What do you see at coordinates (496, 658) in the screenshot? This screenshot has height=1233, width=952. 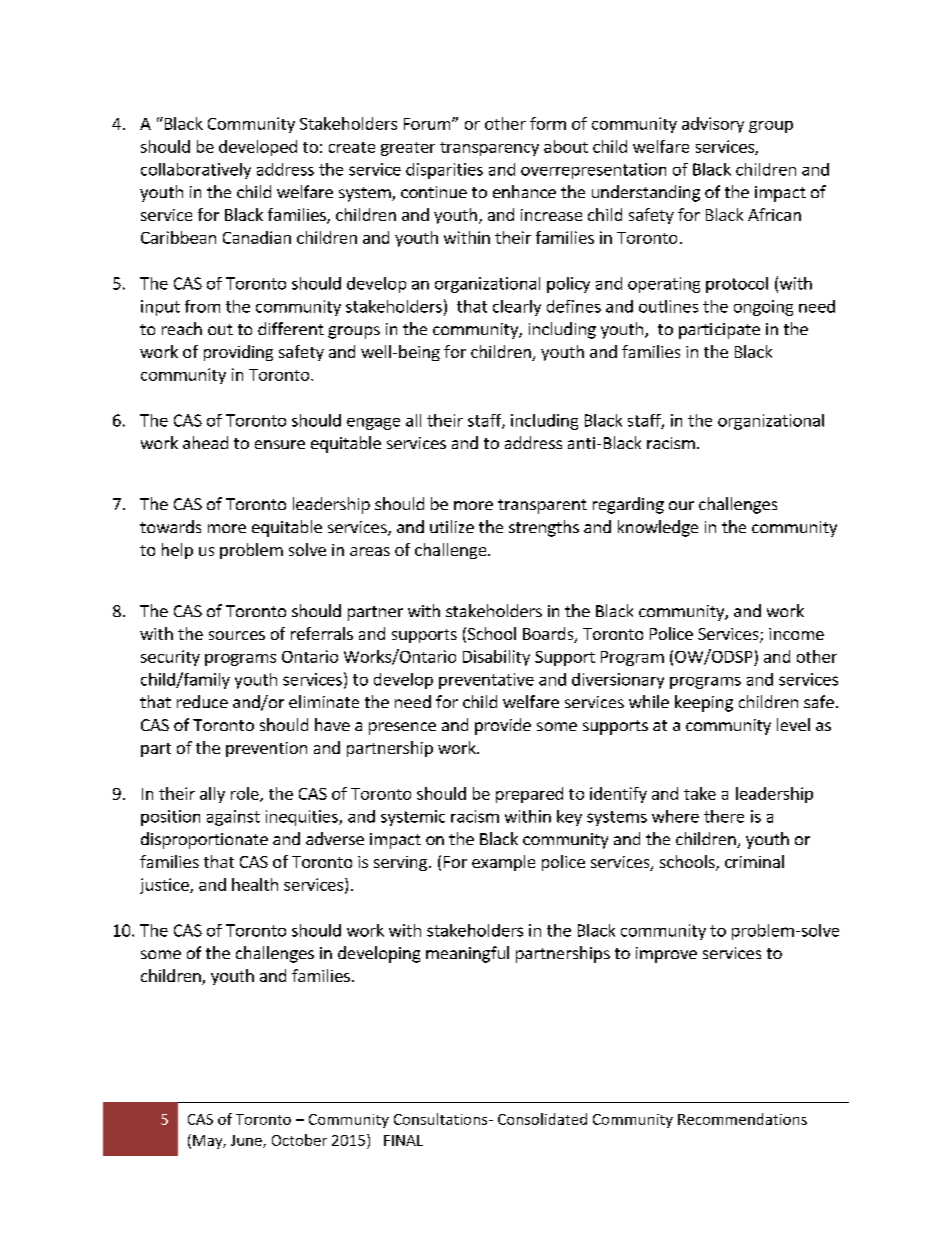 I see `Disability` at bounding box center [496, 658].
